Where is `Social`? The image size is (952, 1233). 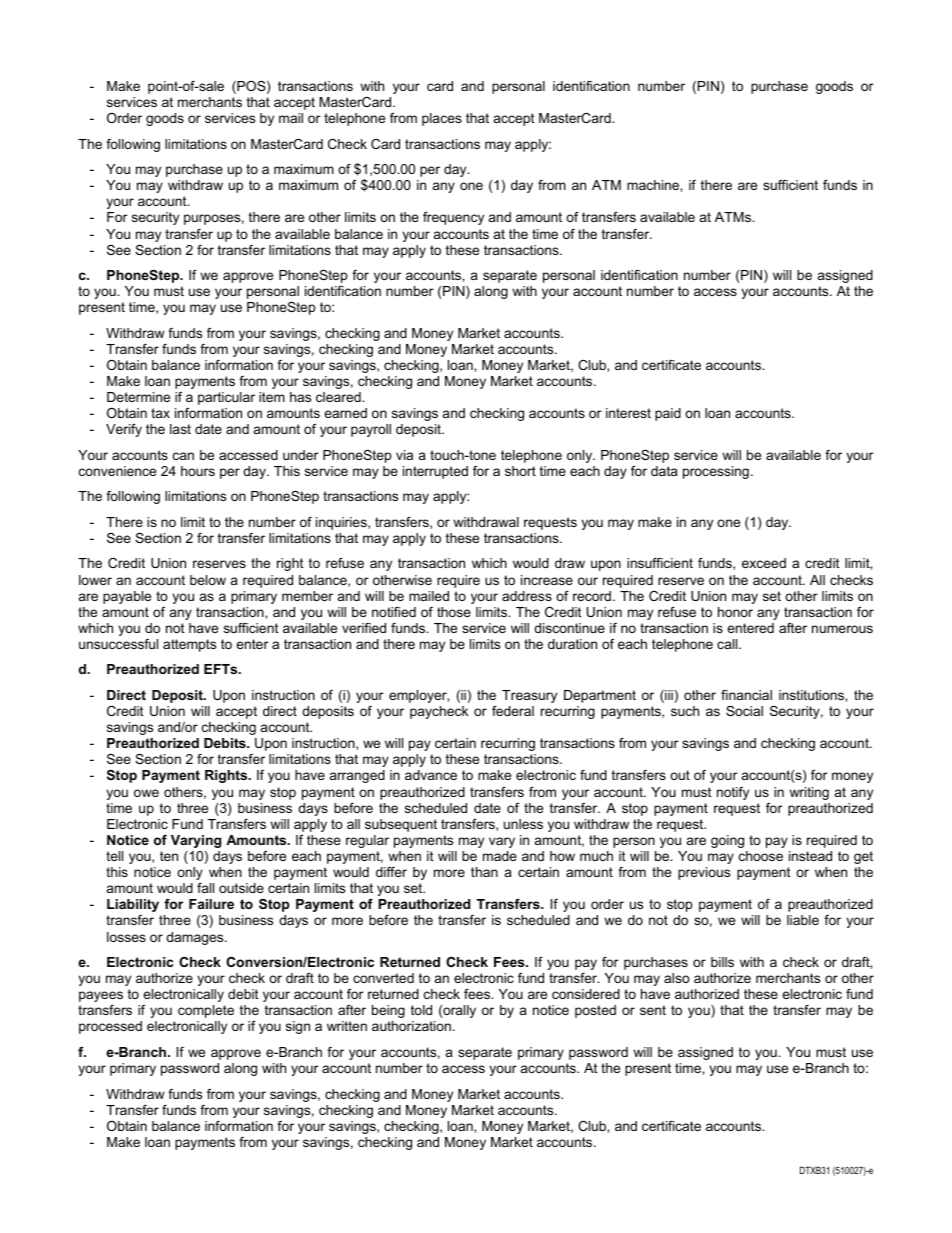 Social is located at coordinates (744, 711).
